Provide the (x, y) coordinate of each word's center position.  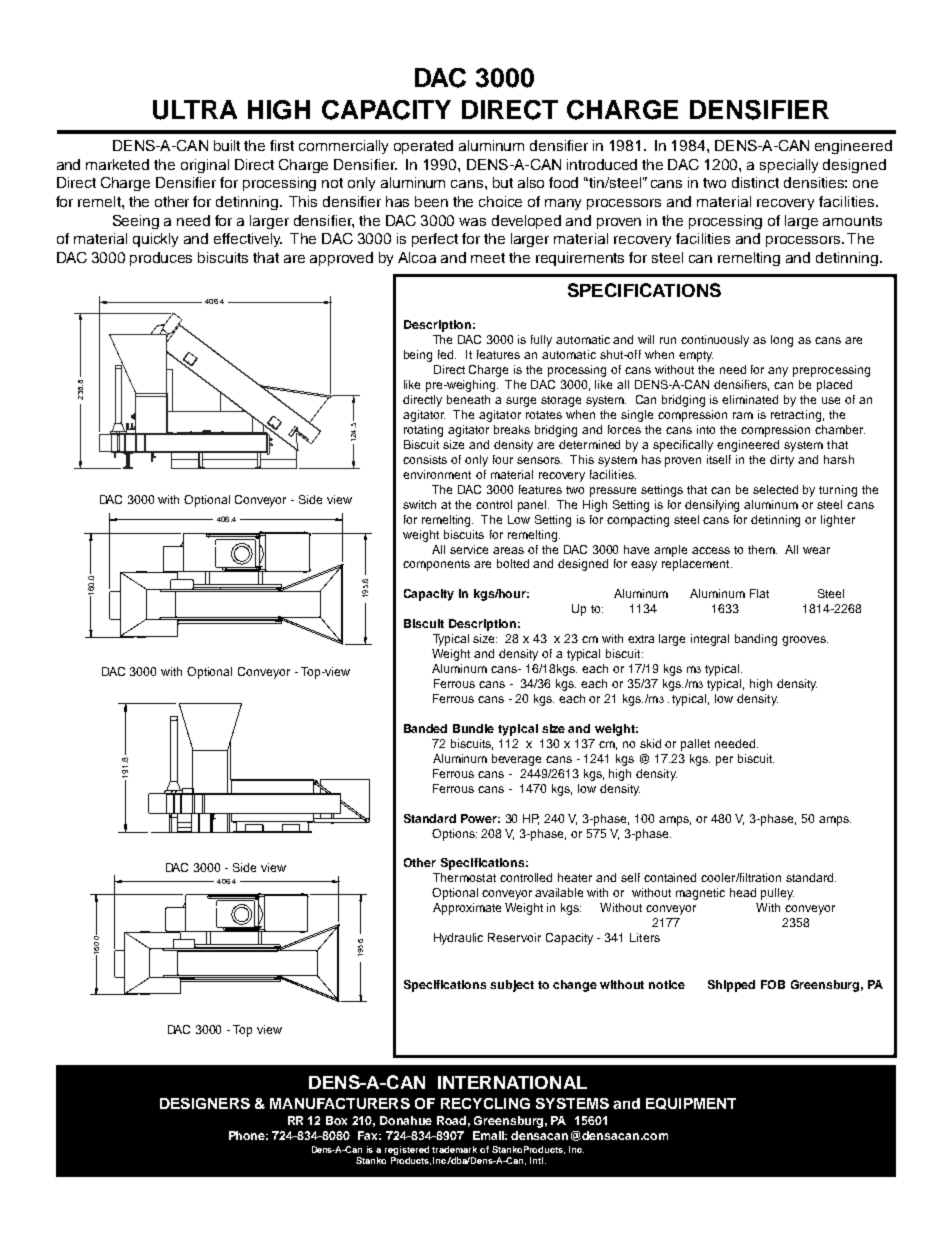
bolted (513, 563)
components (436, 565)
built (227, 145)
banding (756, 640)
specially (789, 166)
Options (454, 835)
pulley (777, 894)
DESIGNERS (205, 1103)
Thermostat (464, 877)
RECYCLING (485, 1103)
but (503, 182)
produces (161, 259)
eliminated (750, 399)
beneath (468, 399)
